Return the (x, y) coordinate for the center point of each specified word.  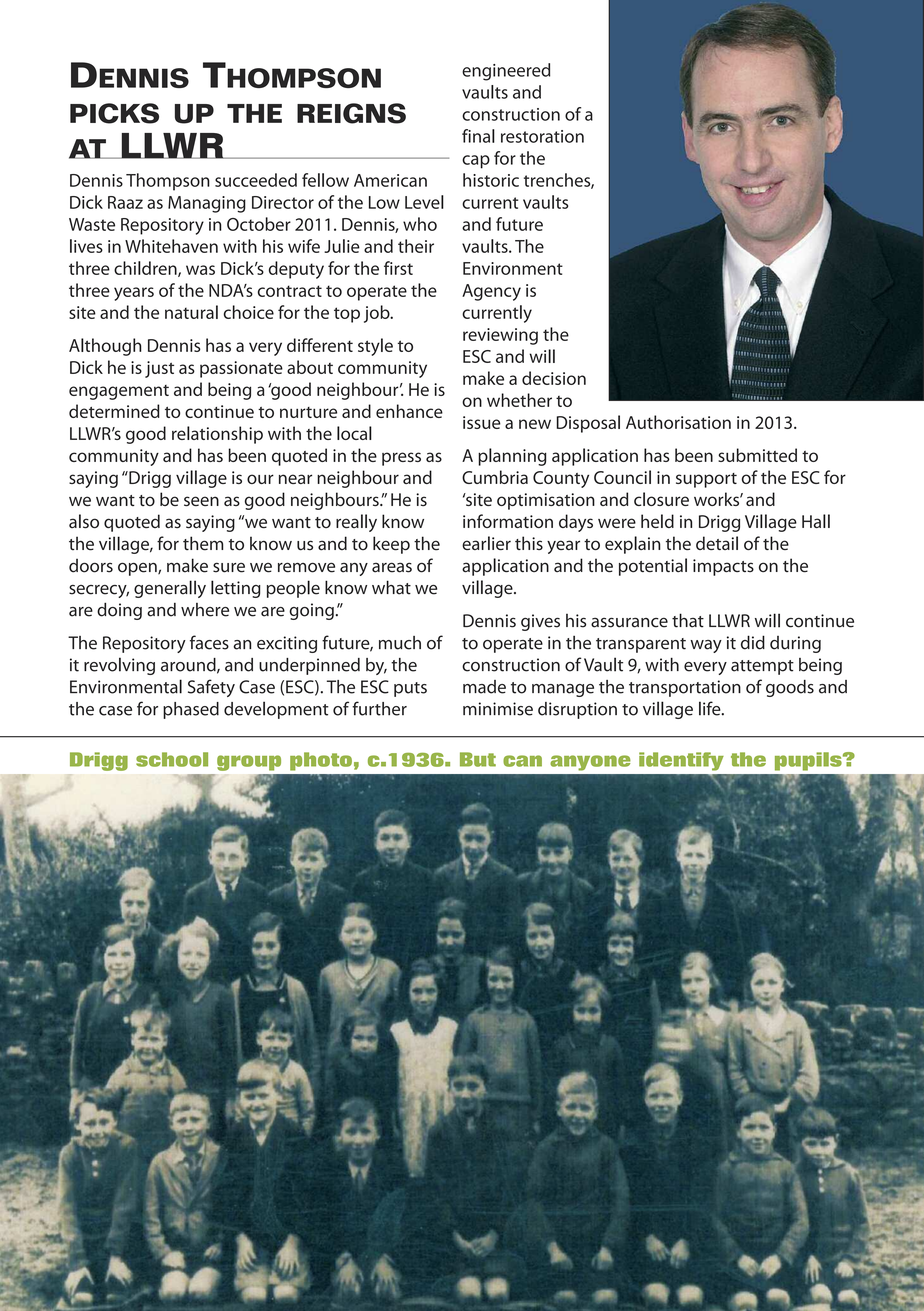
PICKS (114, 113)
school (172, 759)
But (478, 759)
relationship (217, 435)
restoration (542, 136)
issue (482, 422)
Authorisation (678, 422)
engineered (506, 72)
